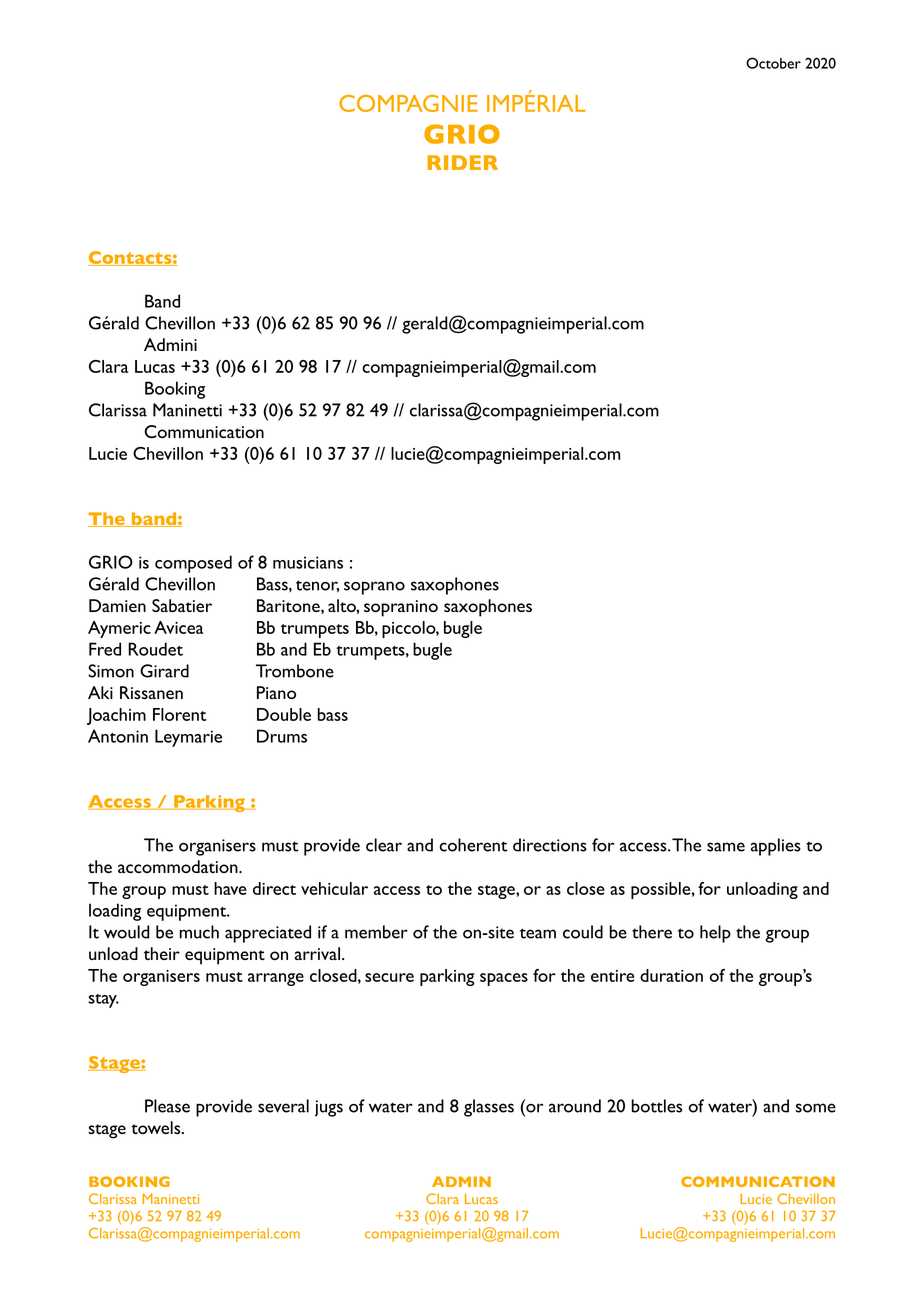 The width and height of the screenshot is (924, 1308). What do you see at coordinates (167, 1106) in the screenshot?
I see `Please` at bounding box center [167, 1106].
